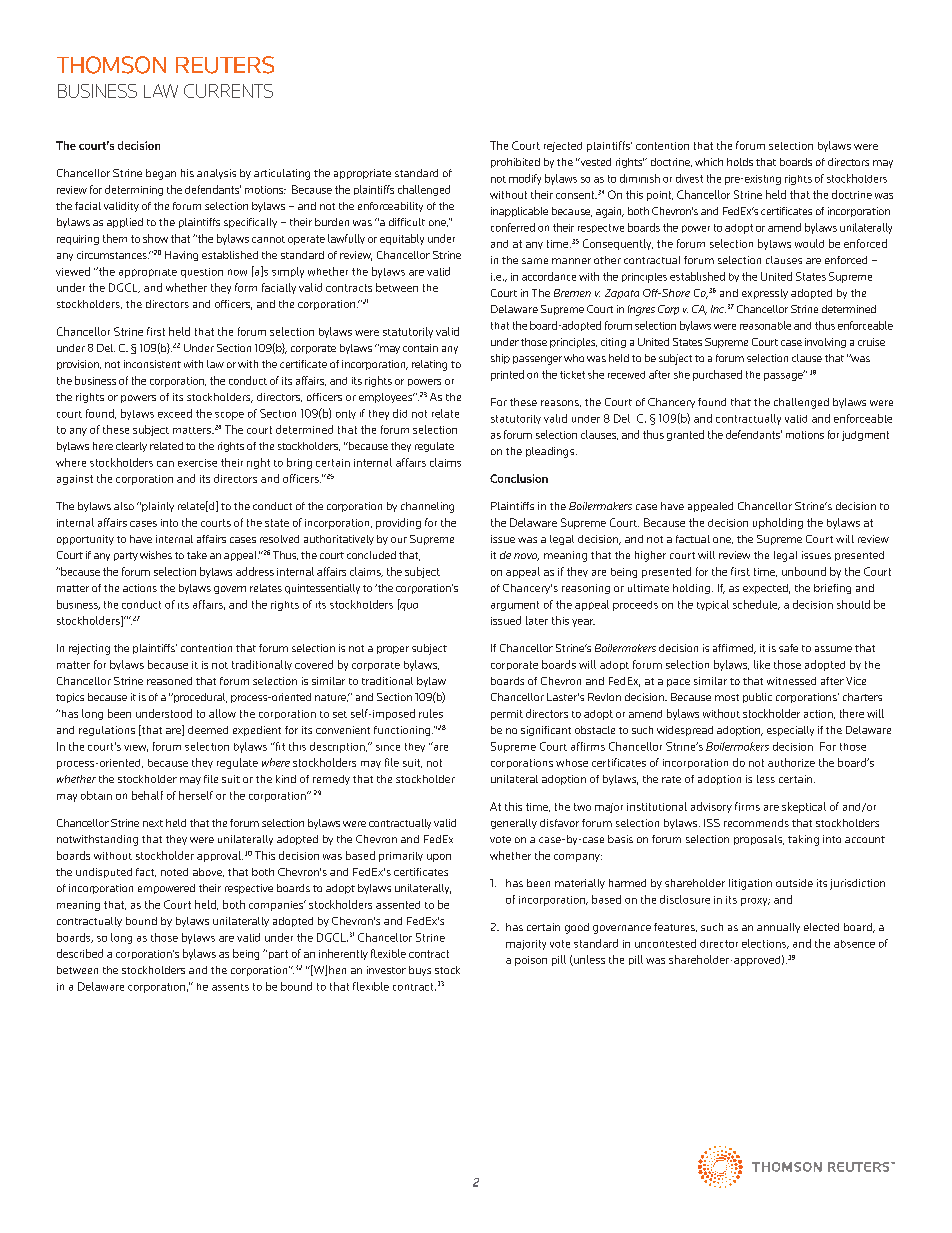  What do you see at coordinates (507, 375) in the screenshot?
I see `printed` at bounding box center [507, 375].
